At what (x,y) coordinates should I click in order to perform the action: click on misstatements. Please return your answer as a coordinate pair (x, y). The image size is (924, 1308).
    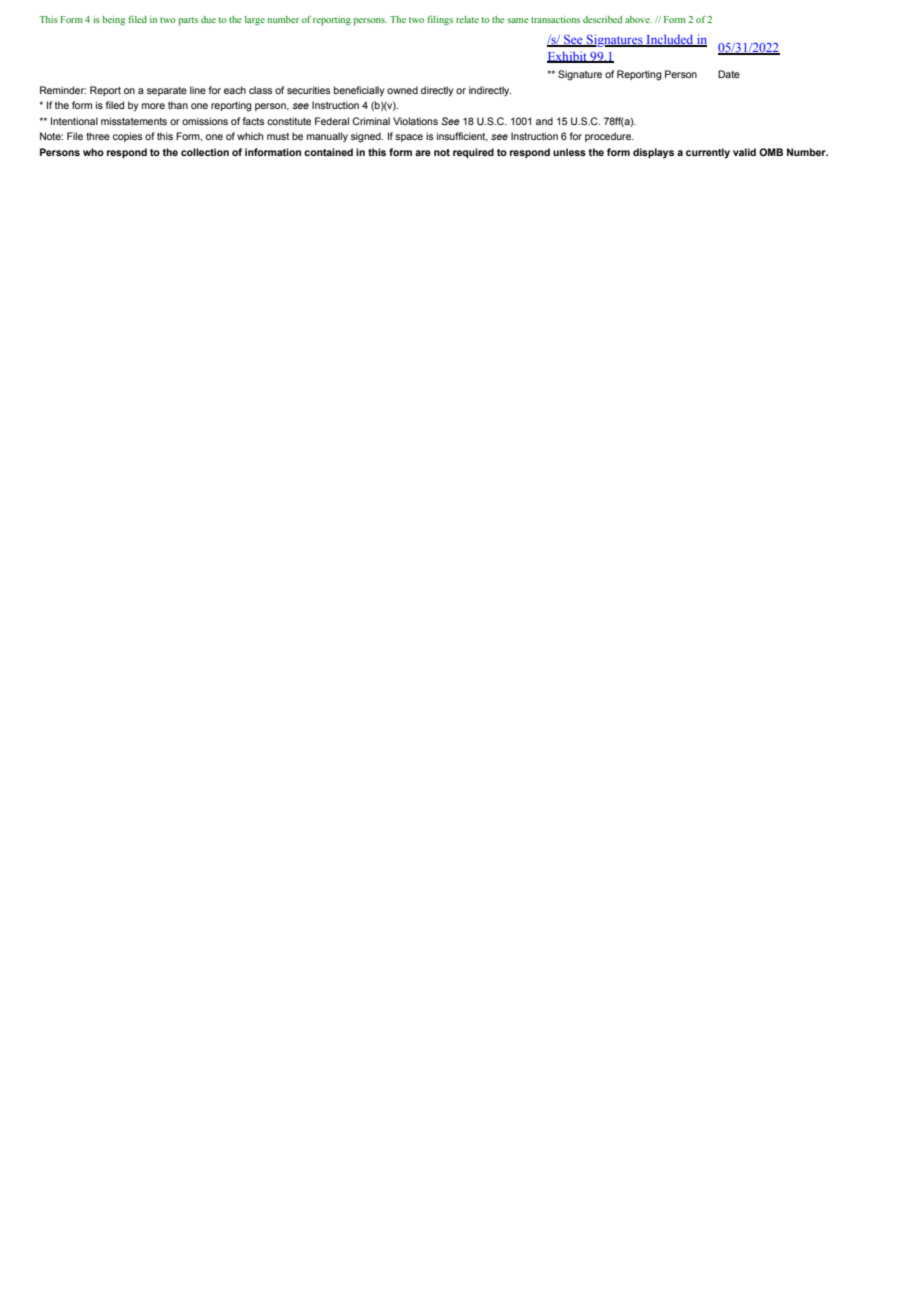
    Looking at the image, I should click on (134, 121).
